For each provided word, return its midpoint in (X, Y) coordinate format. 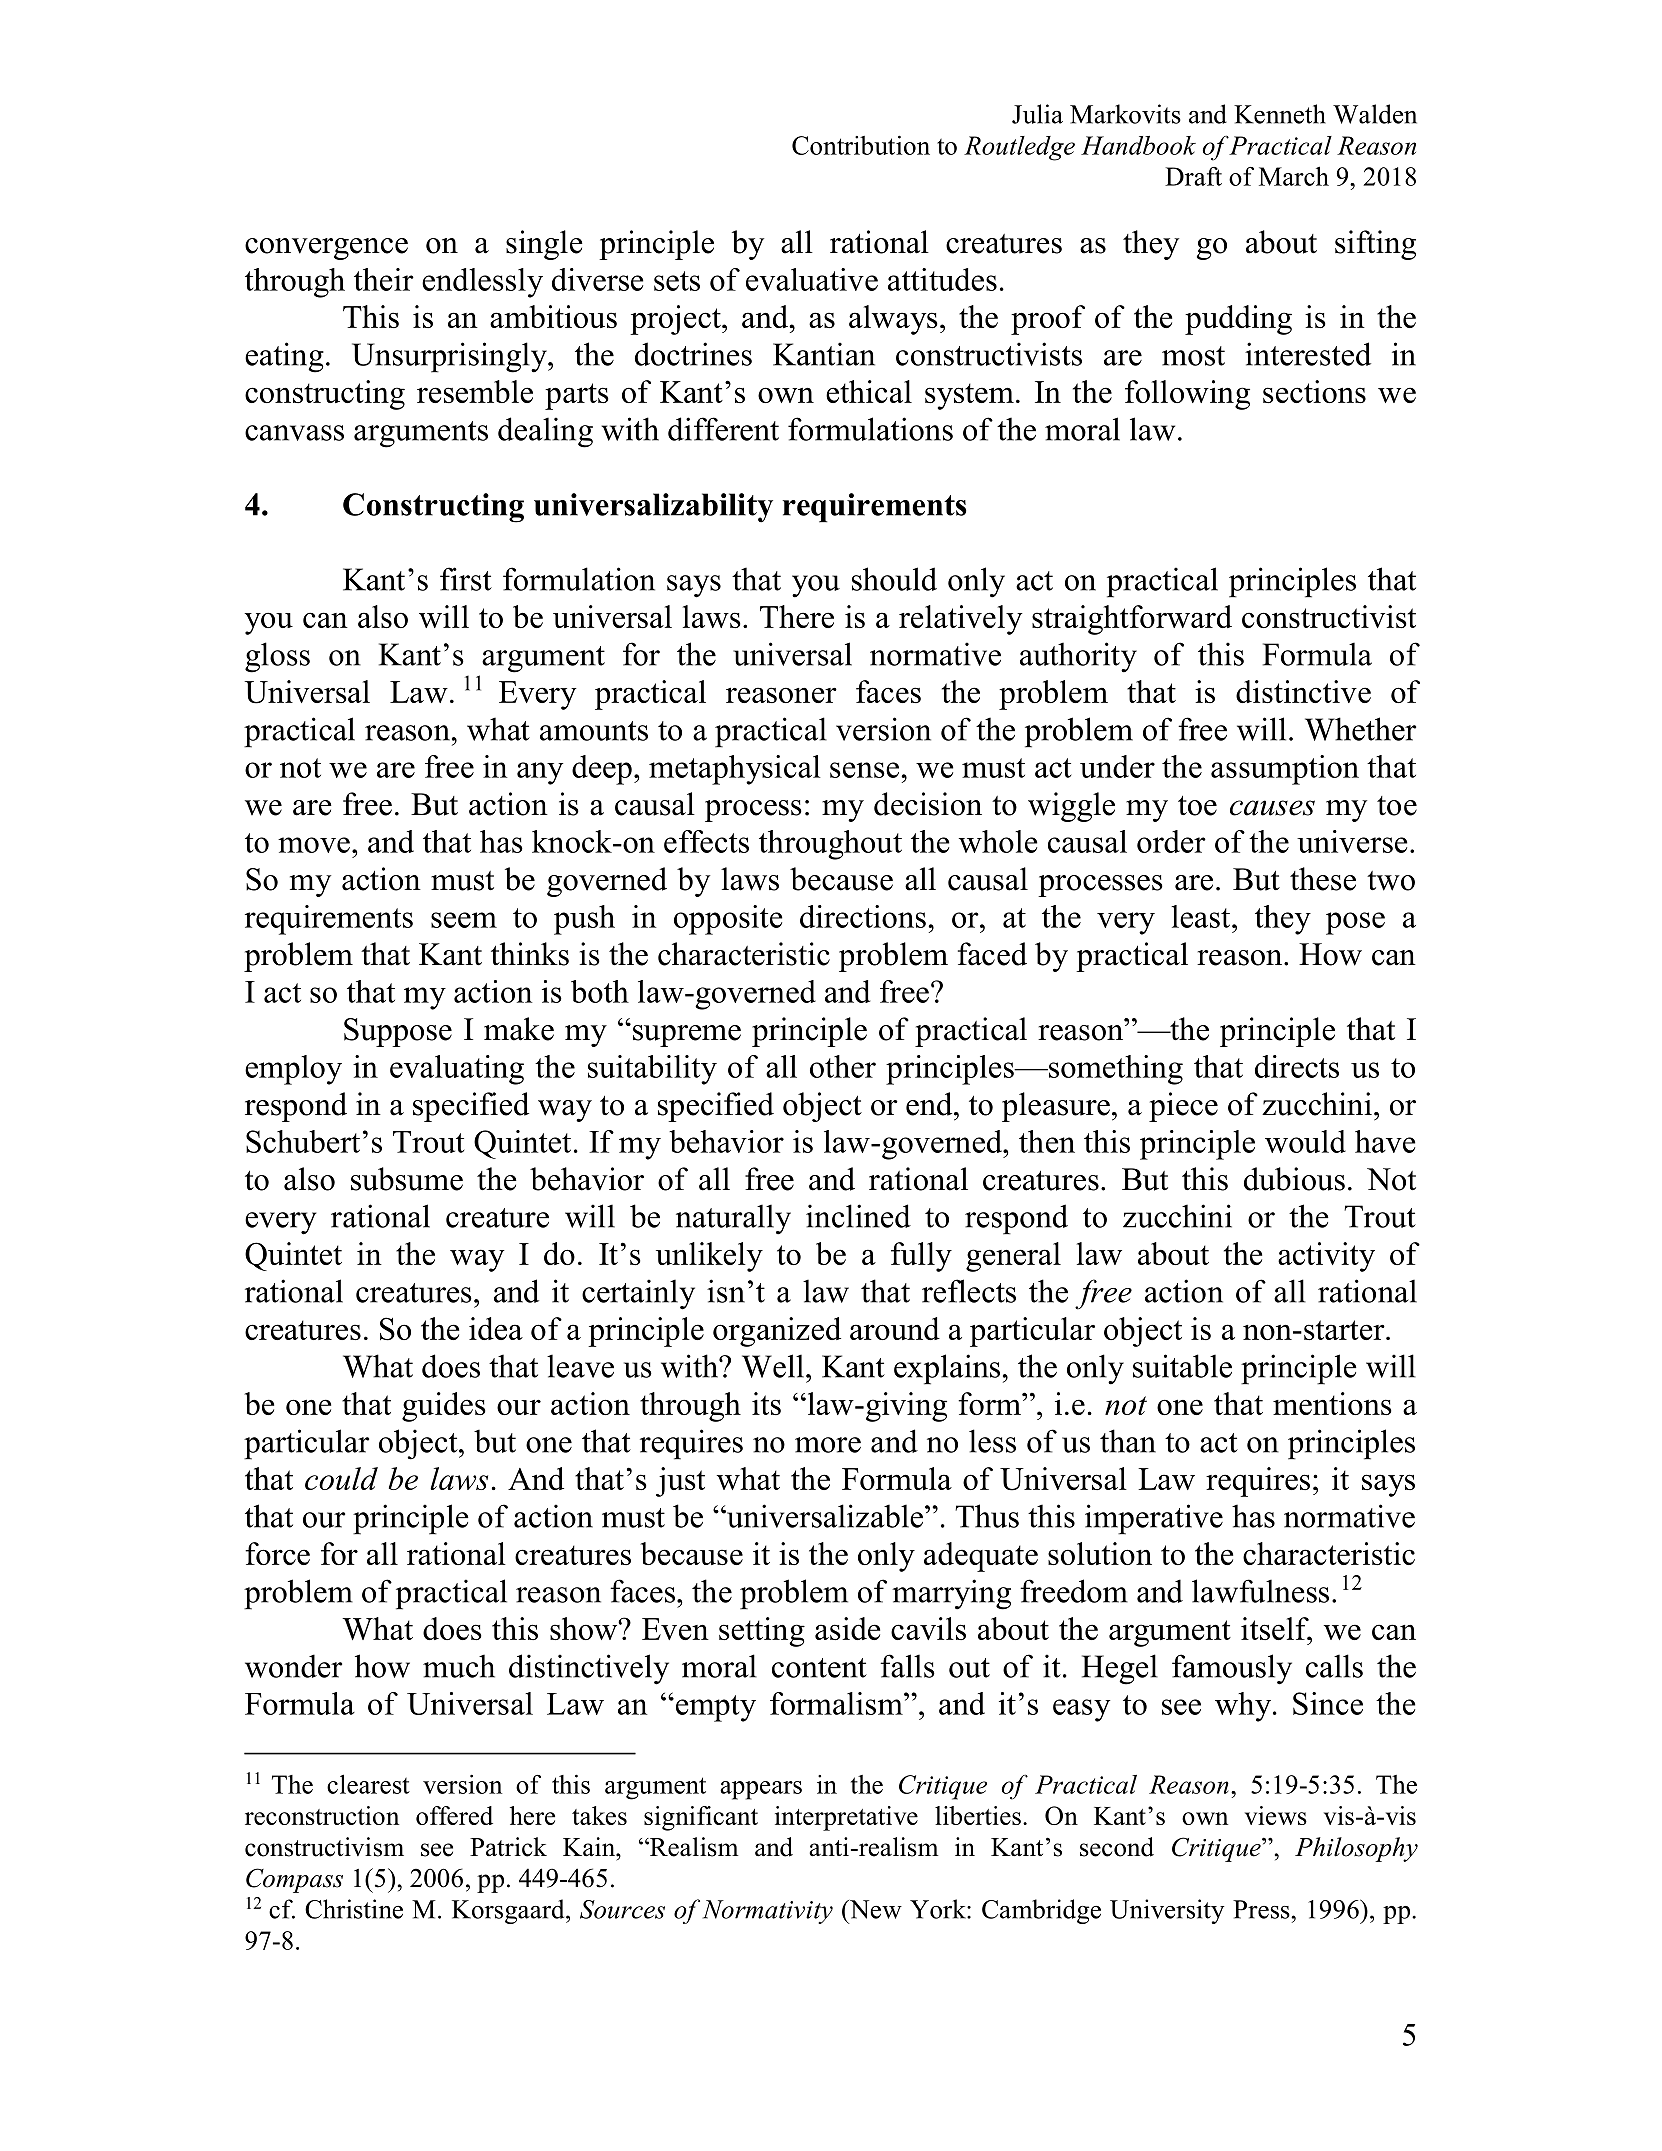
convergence (326, 249)
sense (864, 770)
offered (454, 1815)
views (1276, 1815)
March (1294, 176)
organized (777, 1332)
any (540, 773)
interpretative (846, 1818)
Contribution (861, 145)
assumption (1285, 770)
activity (1326, 1257)
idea (496, 1328)
